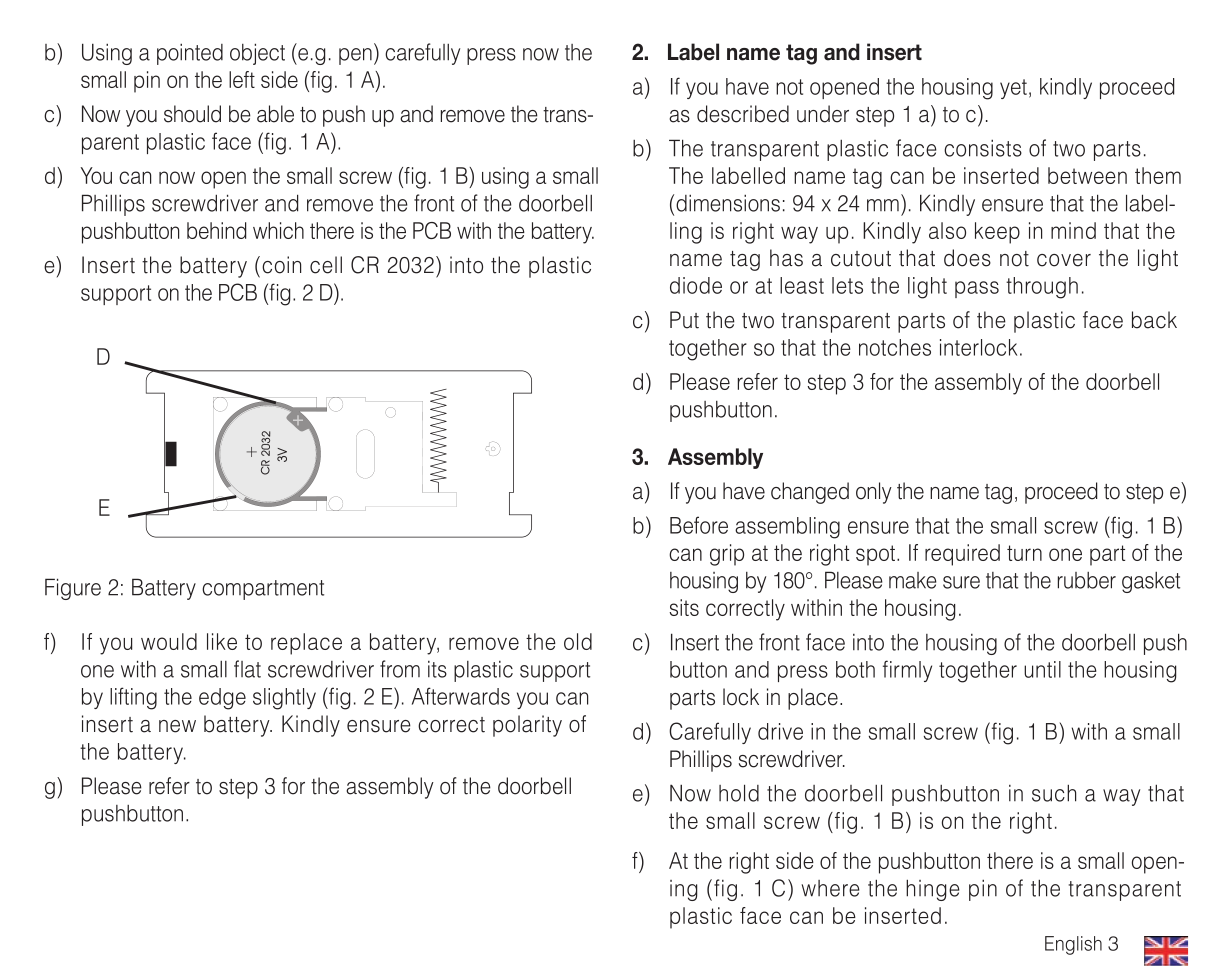 This screenshot has height=980, width=1232. I want to click on yet, so click(1013, 89).
